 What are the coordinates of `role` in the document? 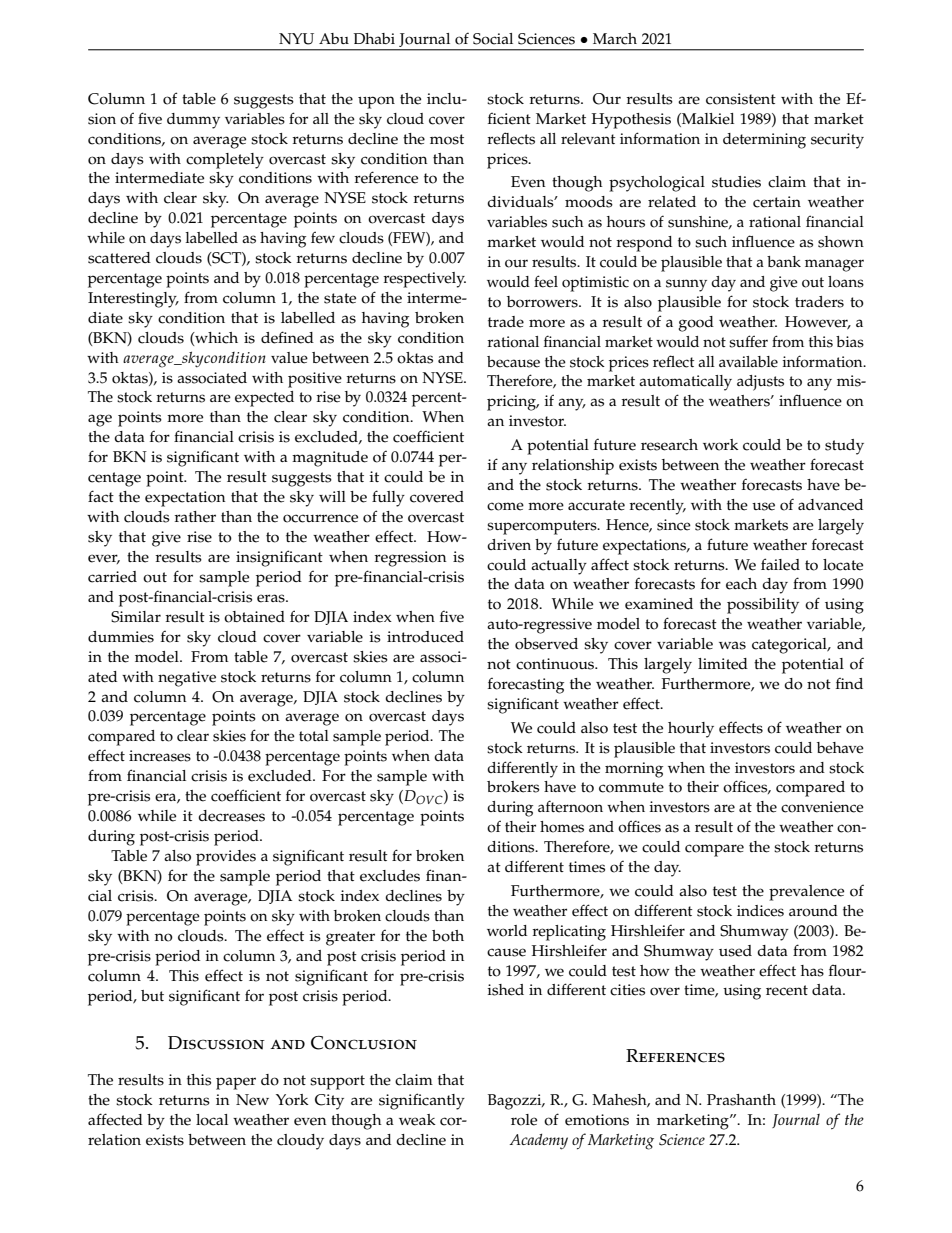 It's located at (524, 1120).
